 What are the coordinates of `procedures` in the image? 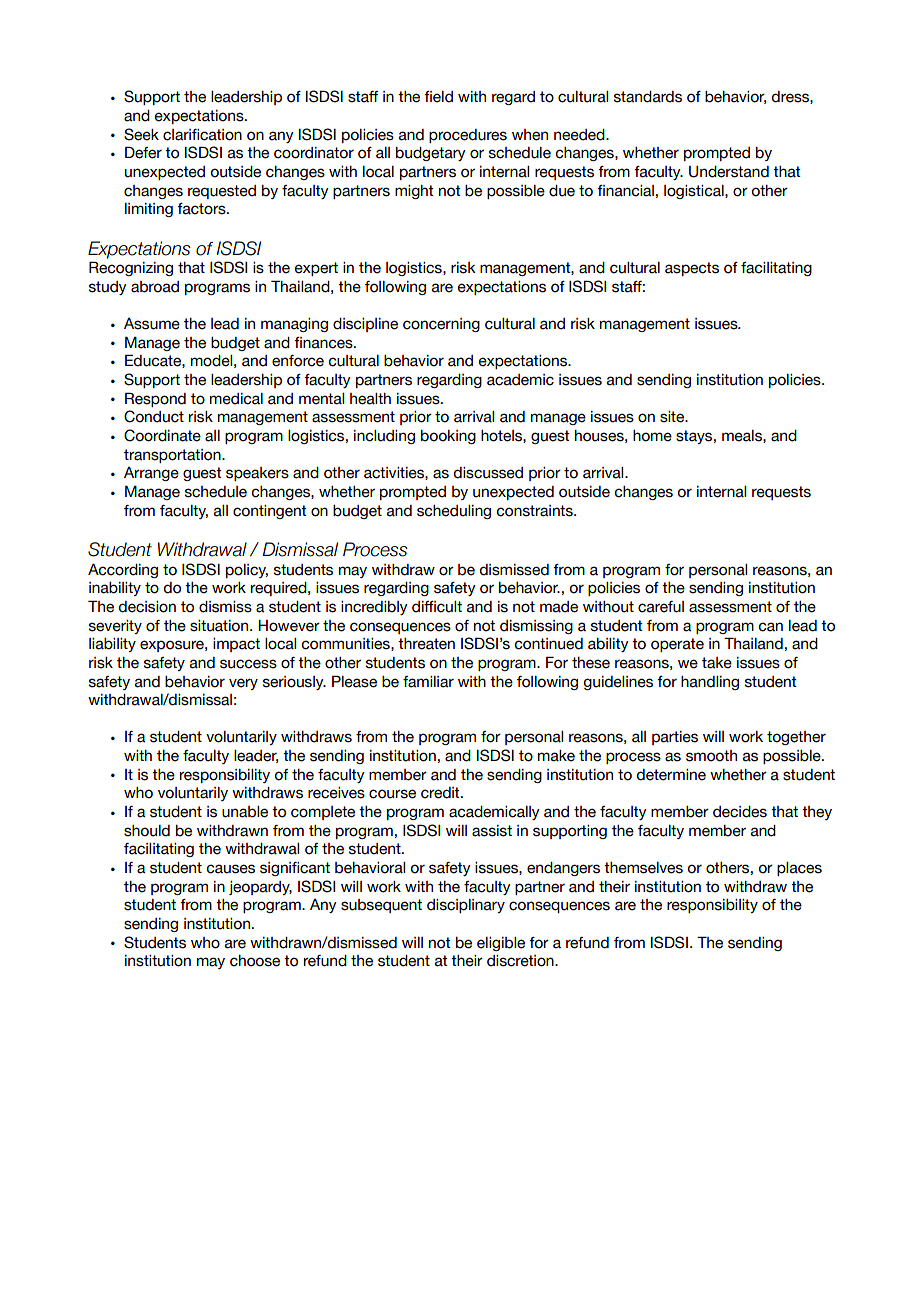 It's located at (468, 136).
